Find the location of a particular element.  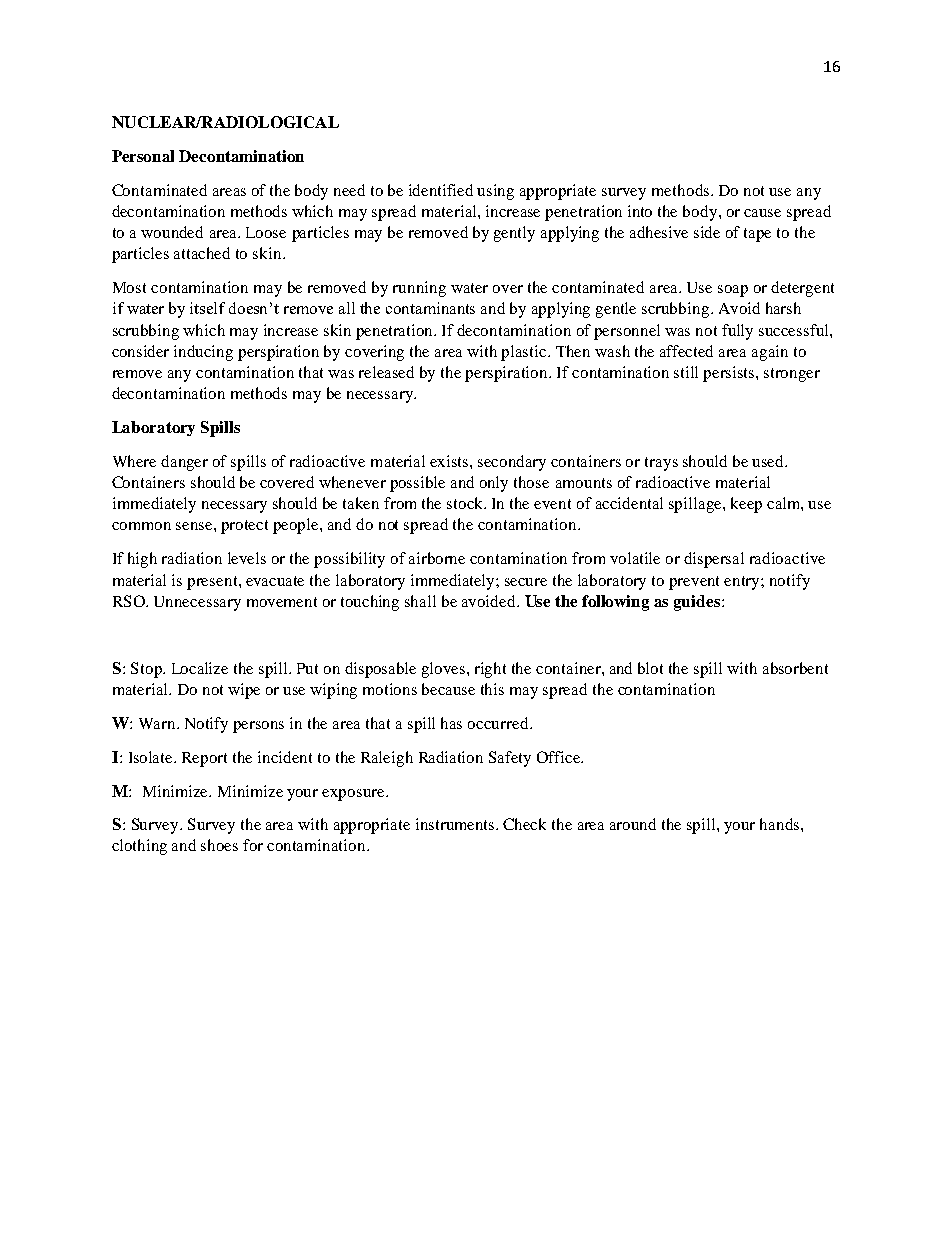

hands is located at coordinates (781, 824).
